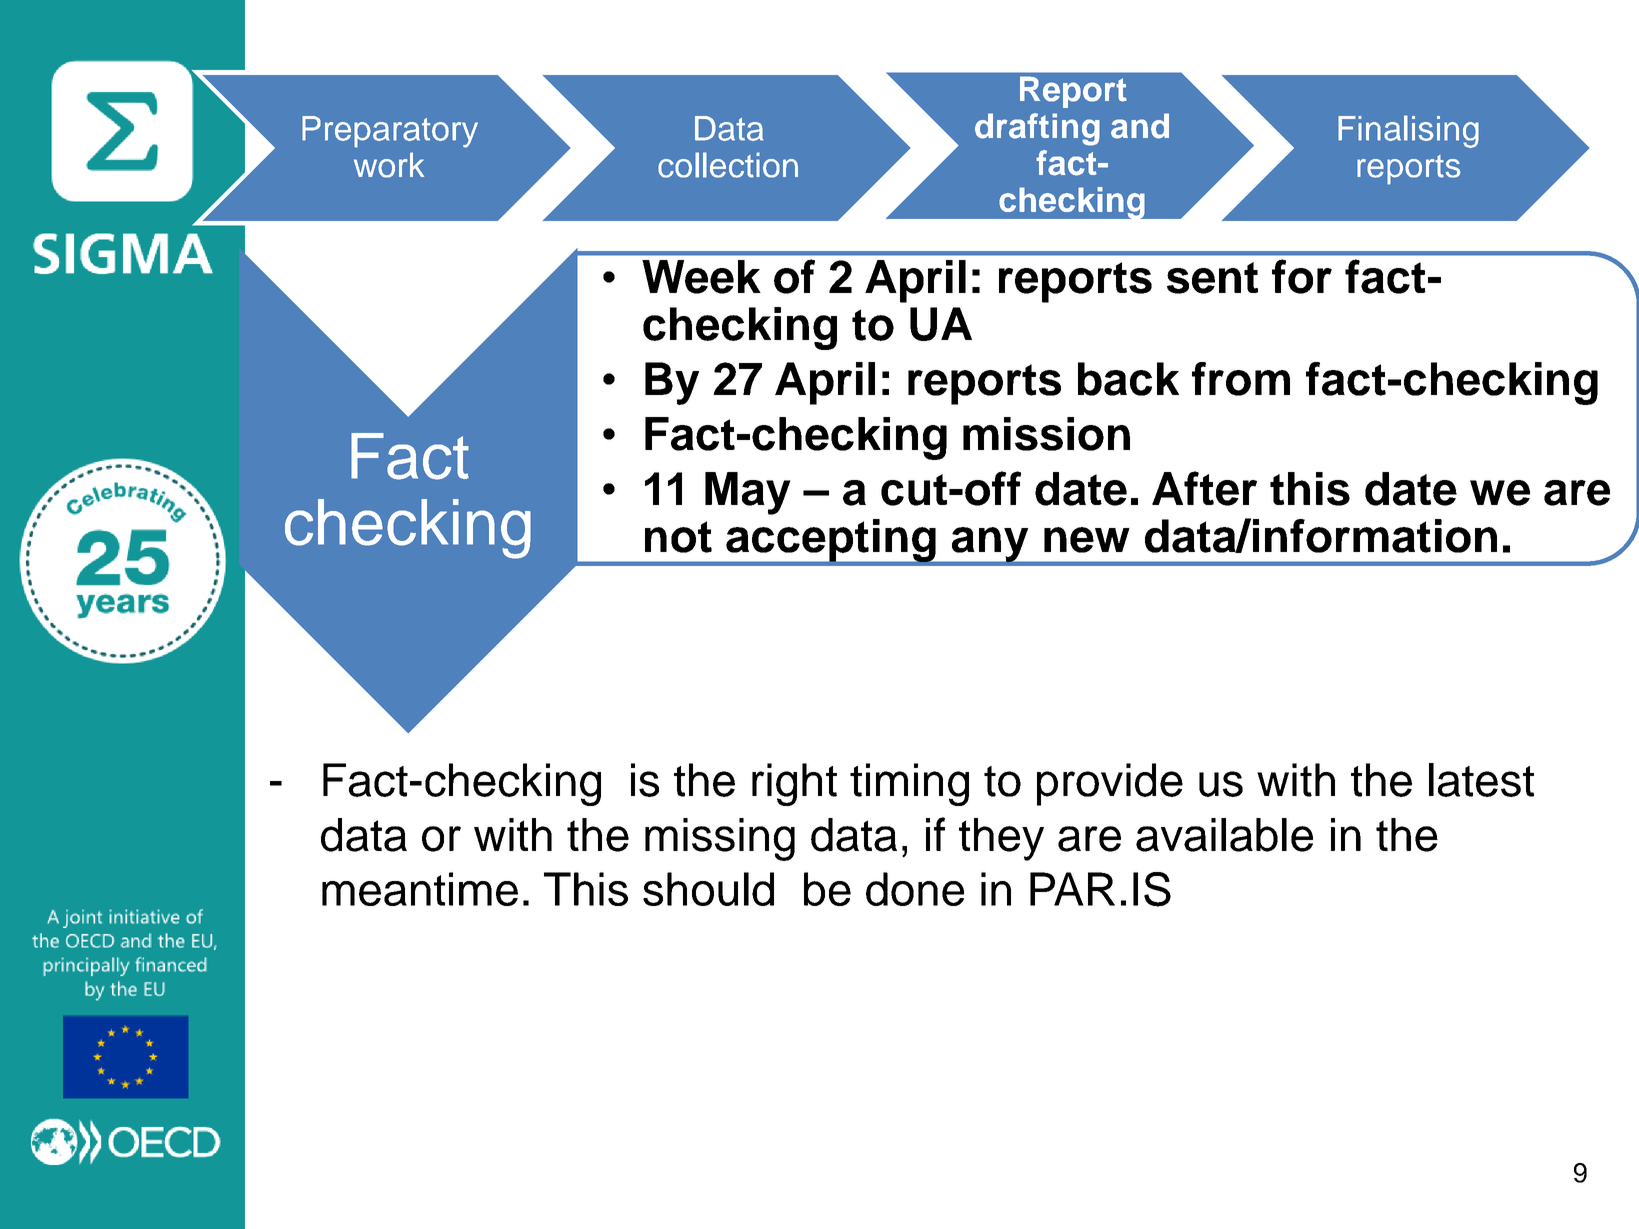  What do you see at coordinates (420, 889) in the screenshot?
I see `meantime` at bounding box center [420, 889].
